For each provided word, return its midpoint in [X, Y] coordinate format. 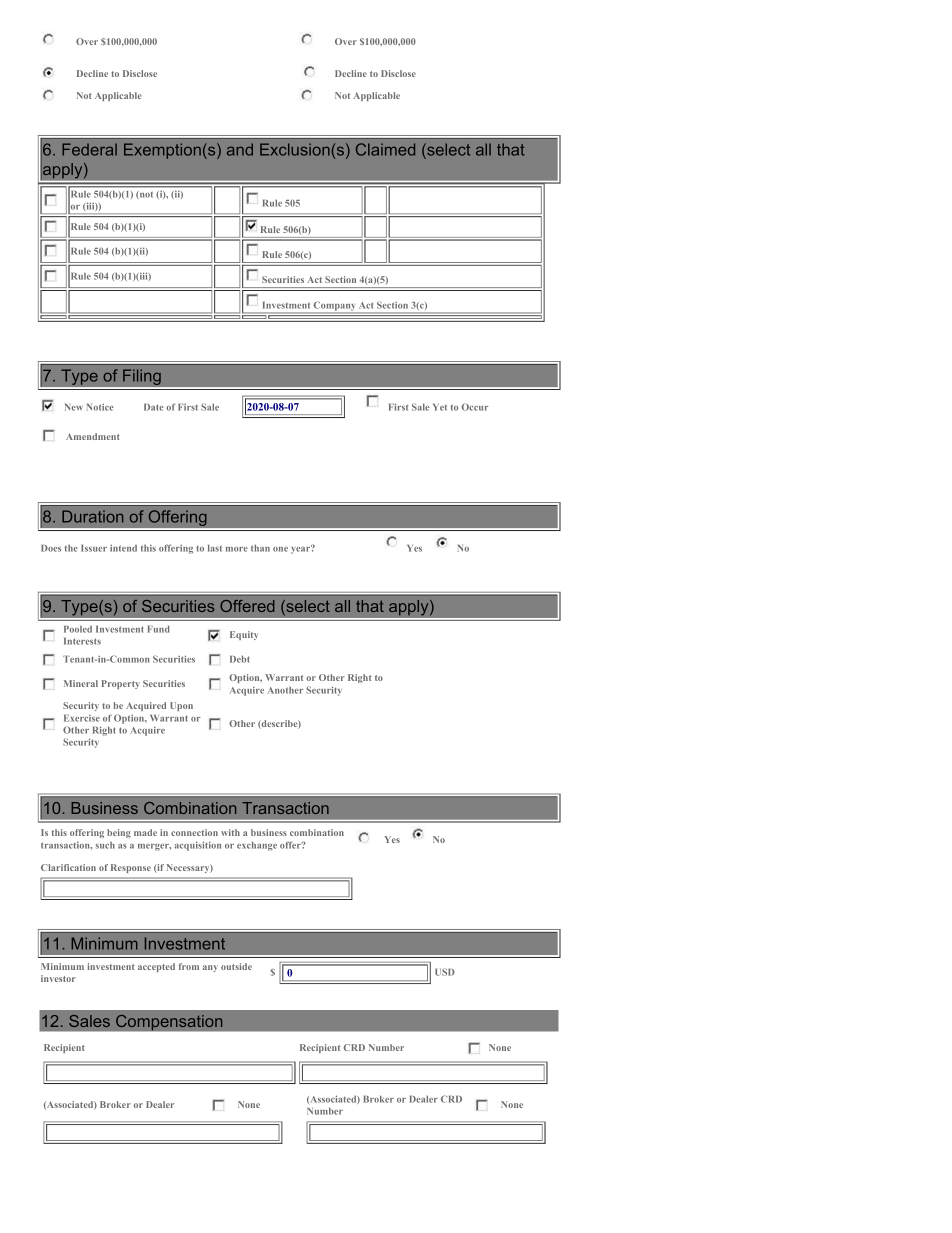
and [240, 149]
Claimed [385, 149]
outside [236, 966]
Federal [89, 149]
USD [445, 972]
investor [58, 978]
